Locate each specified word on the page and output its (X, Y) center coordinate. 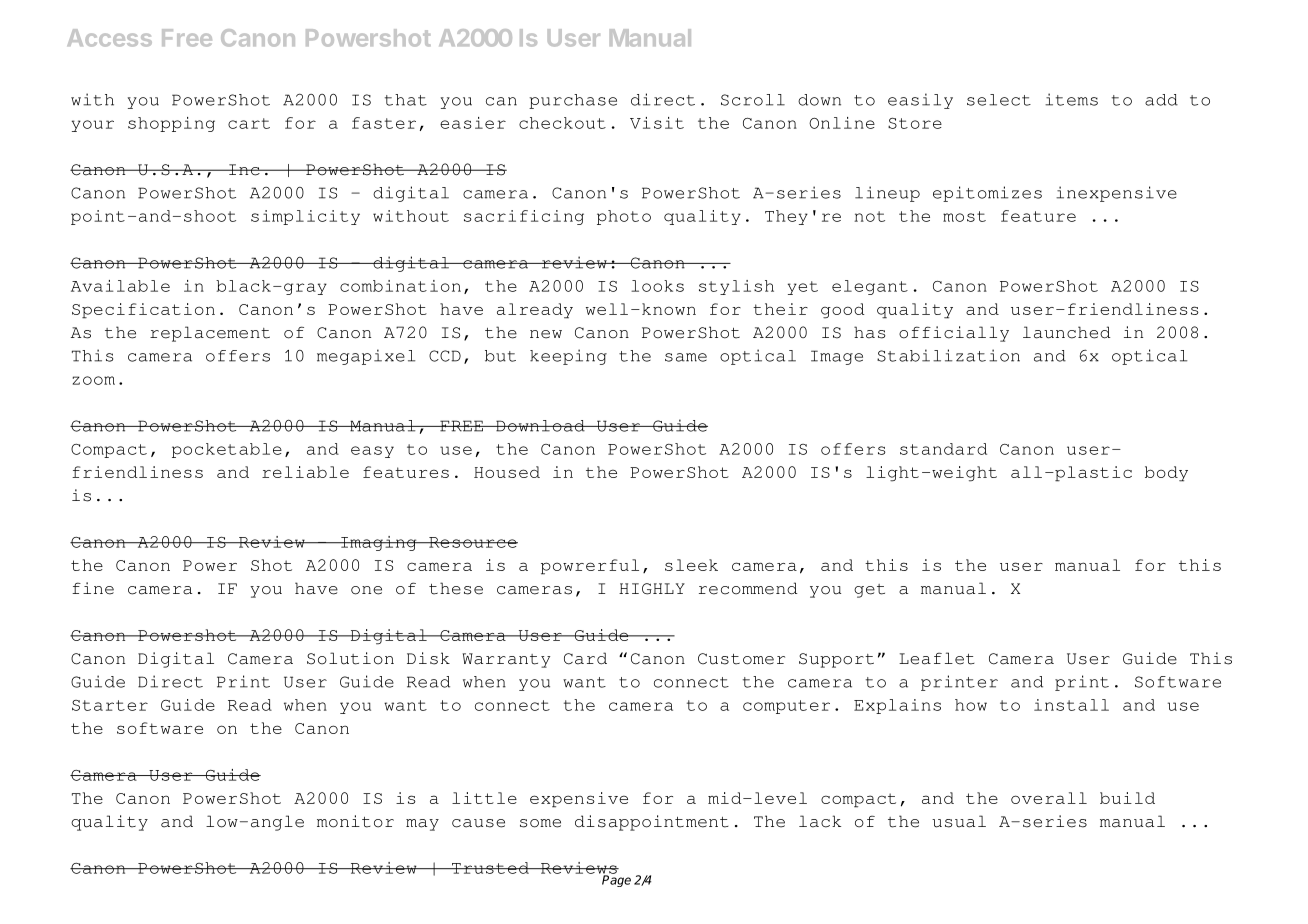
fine (93, 588)
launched (1067, 332)
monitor (355, 821)
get (869, 591)
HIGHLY (652, 589)
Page (616, 880)
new (546, 334)
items (1071, 99)
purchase (573, 101)
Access (109, 38)
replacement (210, 334)
